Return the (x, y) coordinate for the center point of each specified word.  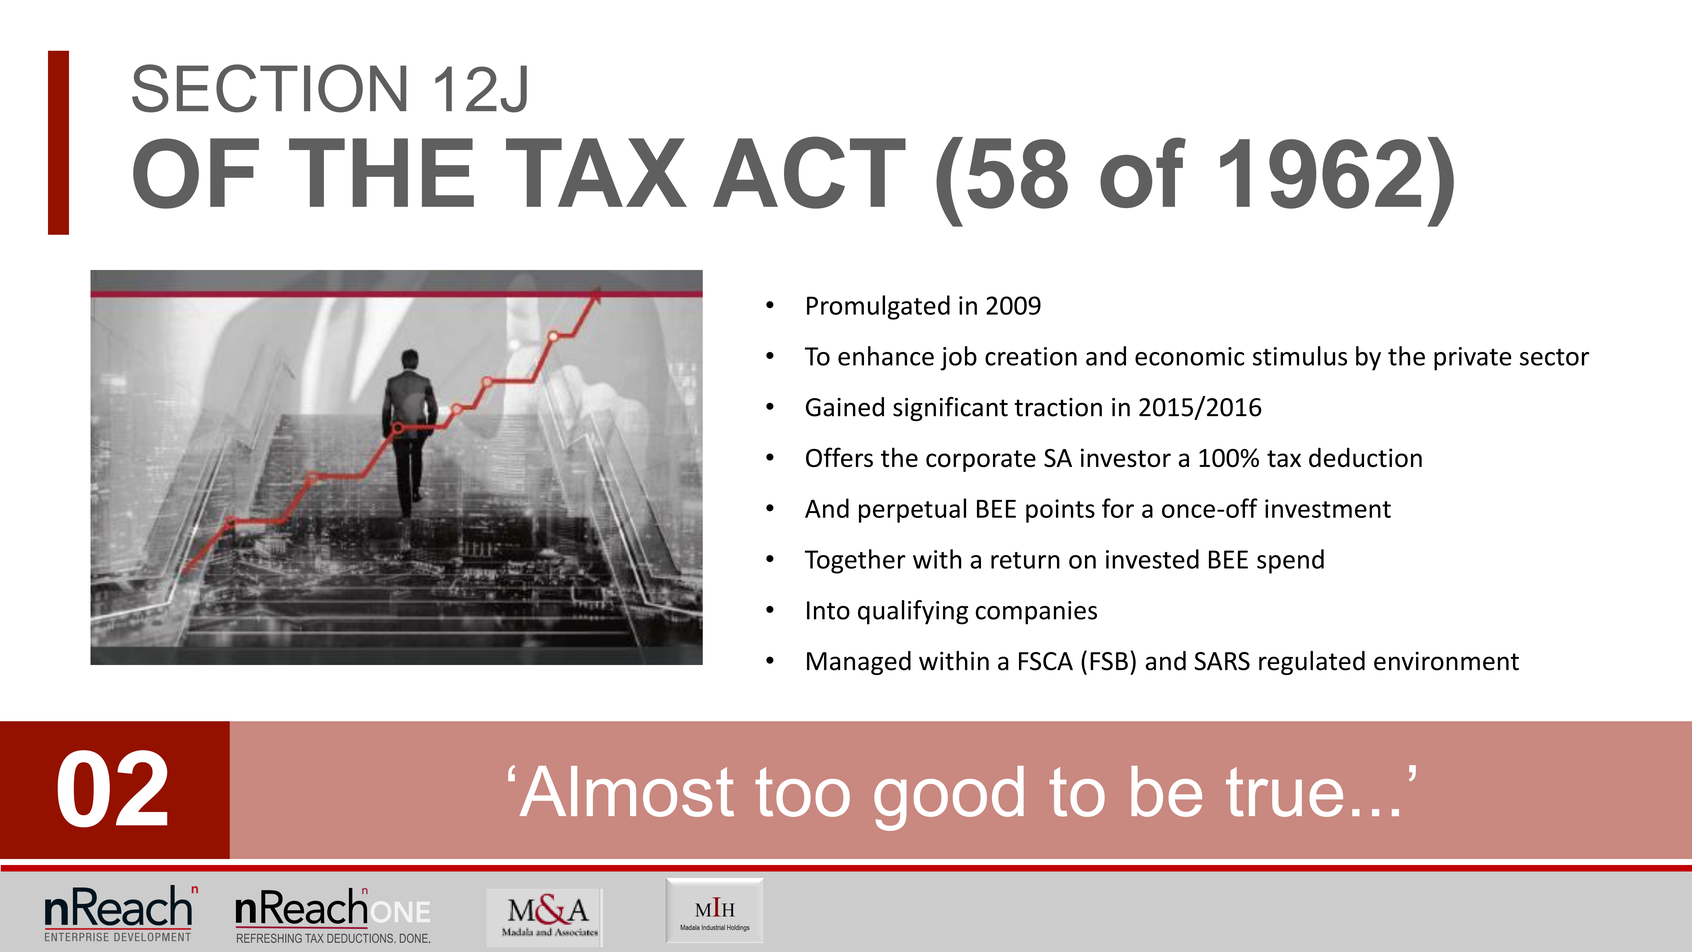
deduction (1365, 457)
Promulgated (878, 307)
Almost (627, 791)
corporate (981, 461)
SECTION (269, 88)
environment (1446, 661)
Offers (839, 457)
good (949, 798)
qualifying (913, 612)
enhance (886, 356)
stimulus (1300, 356)
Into (828, 610)
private (1473, 359)
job (958, 358)
